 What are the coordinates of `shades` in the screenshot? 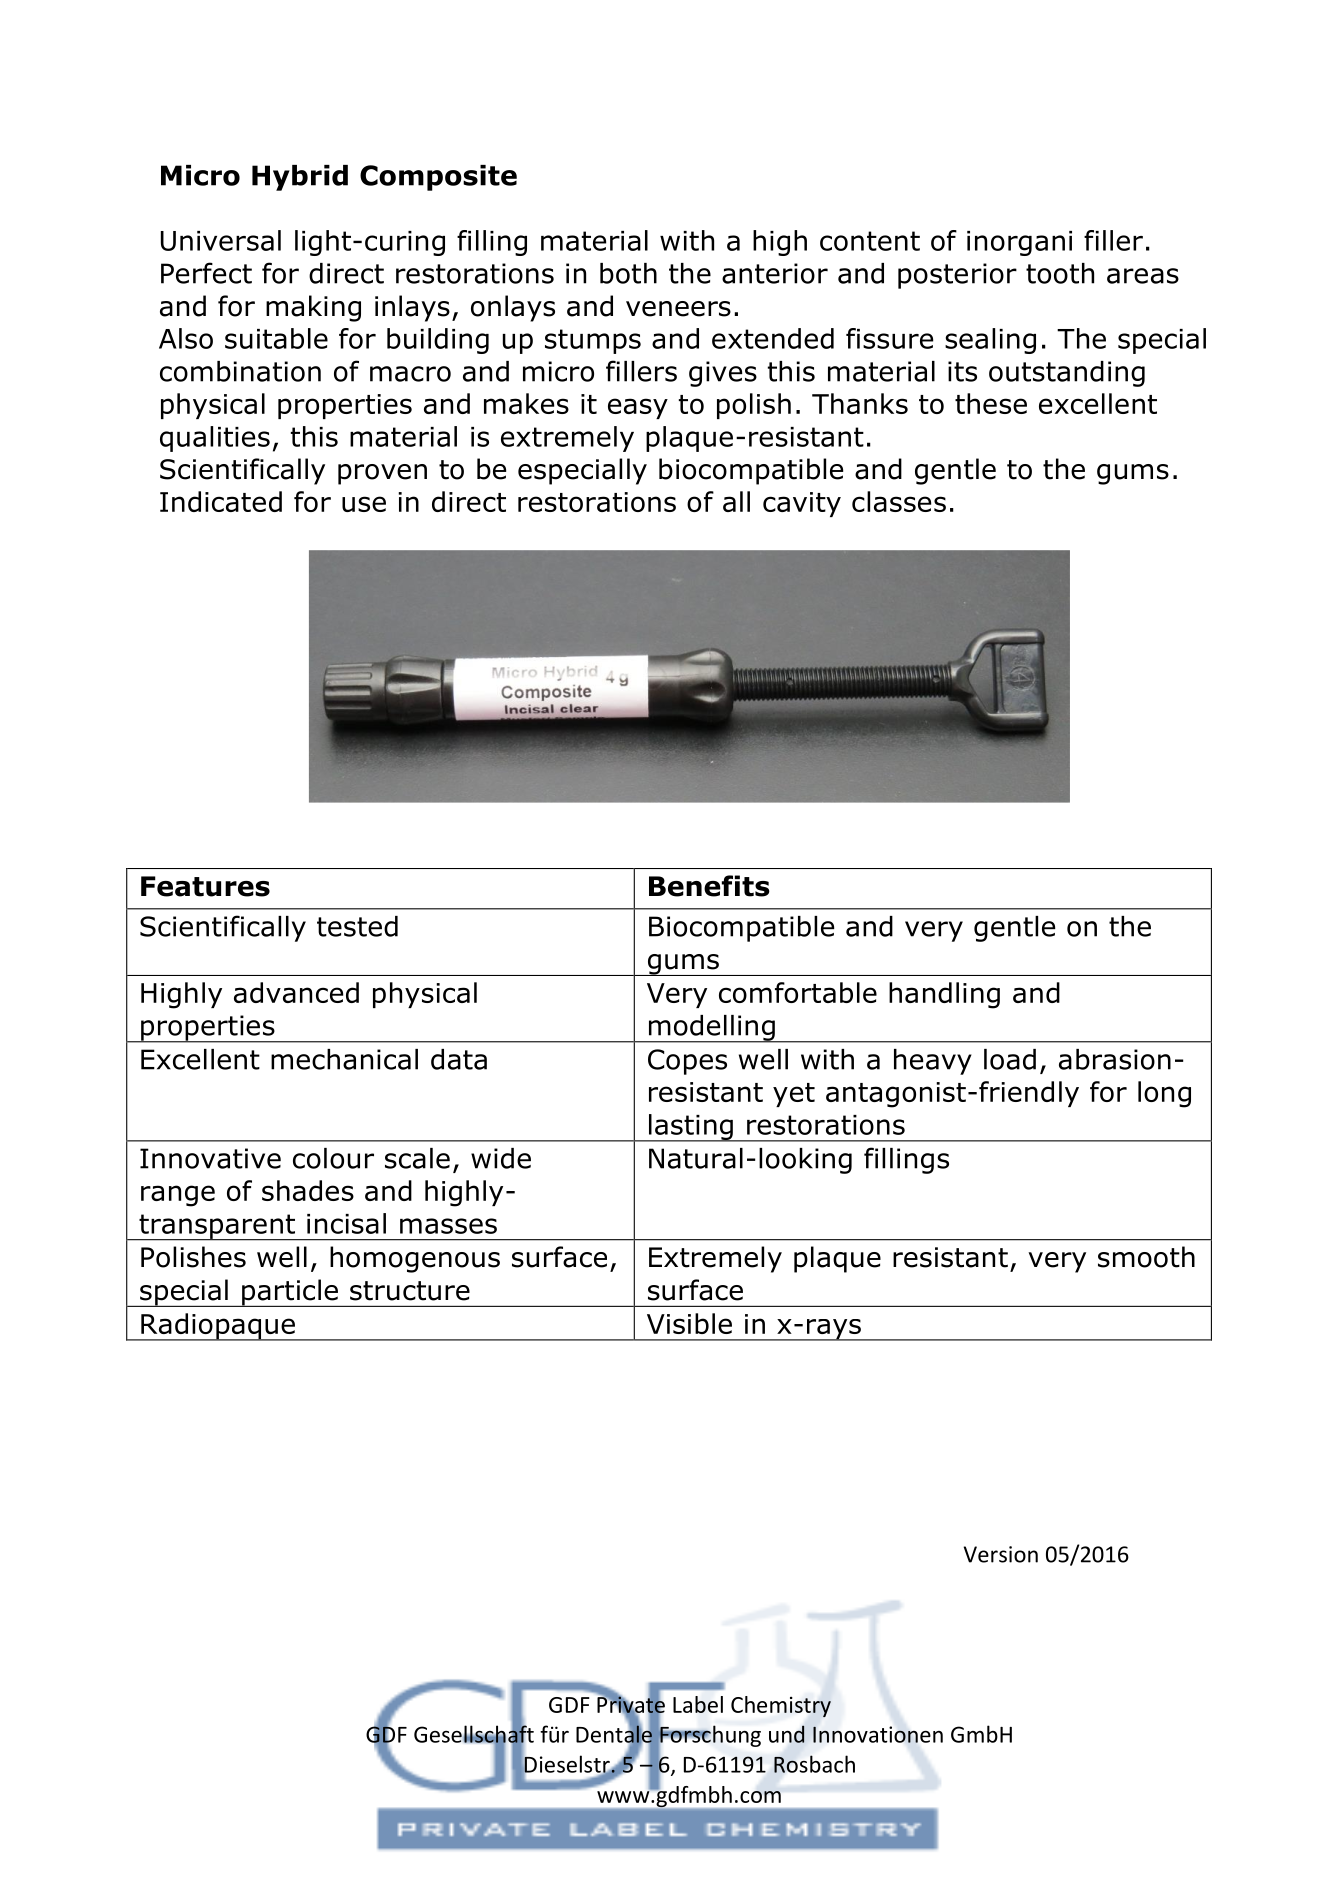 It's located at (308, 1190).
